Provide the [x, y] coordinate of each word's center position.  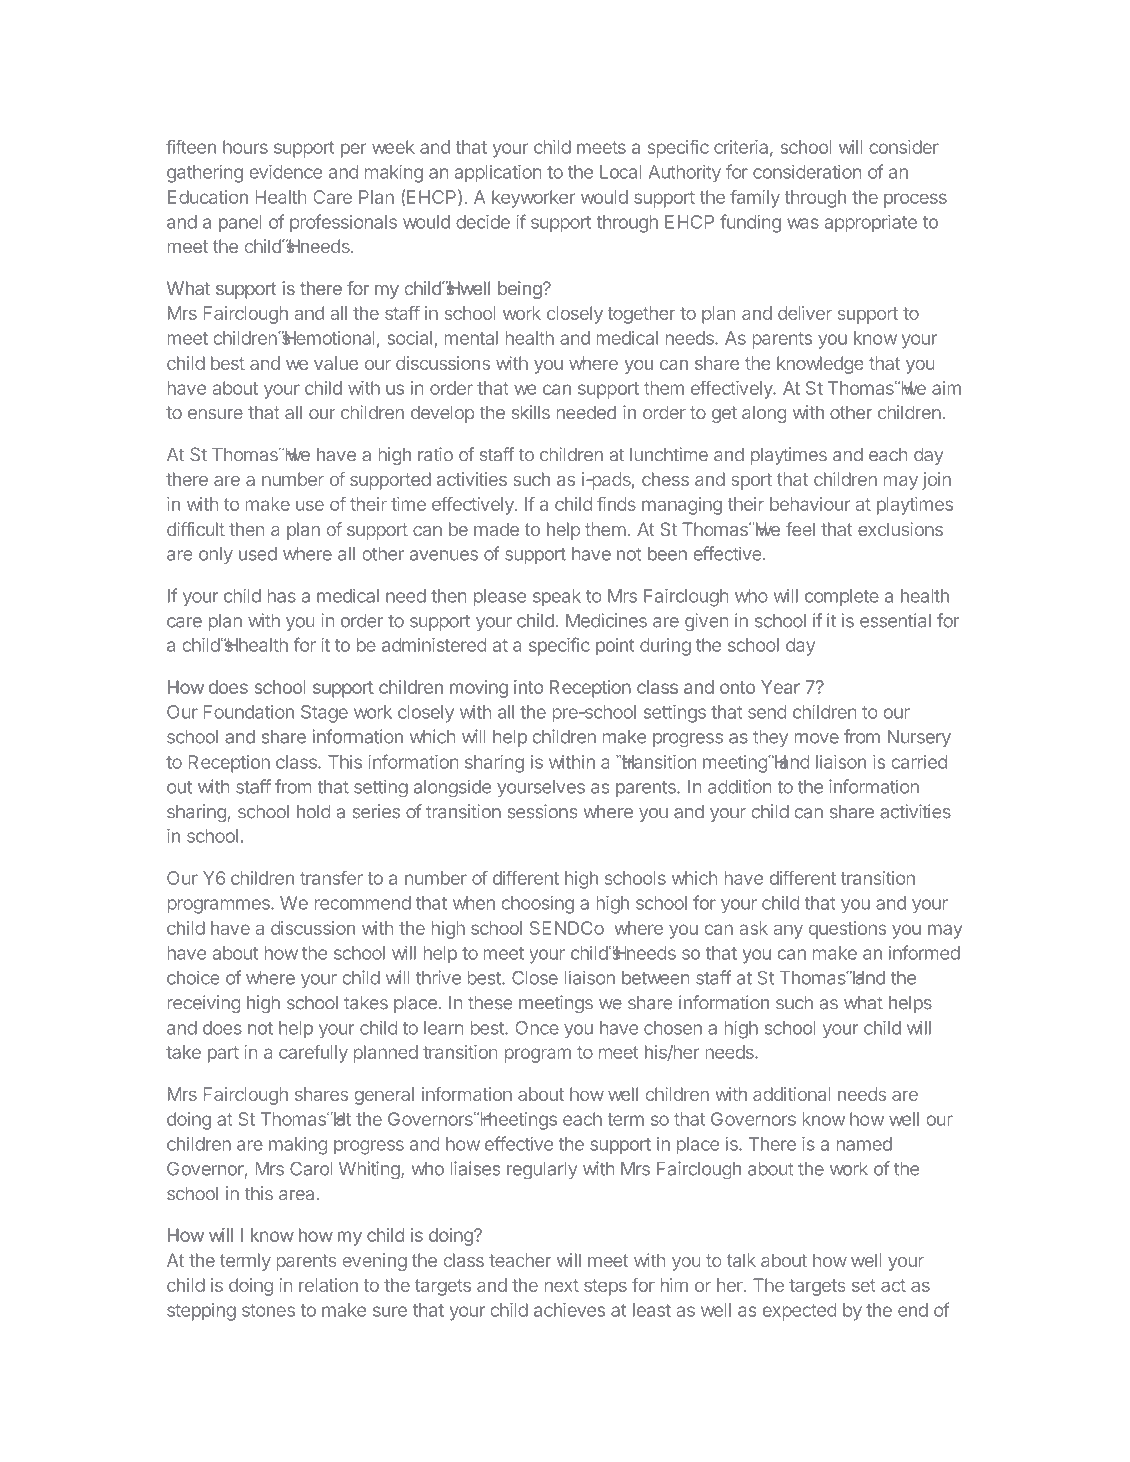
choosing [538, 905]
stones [268, 1310]
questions [847, 930]
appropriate [871, 224]
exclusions [900, 529]
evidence [285, 171]
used [258, 554]
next [562, 1285]
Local [620, 172]
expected [800, 1312]
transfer [331, 877]
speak [557, 597]
